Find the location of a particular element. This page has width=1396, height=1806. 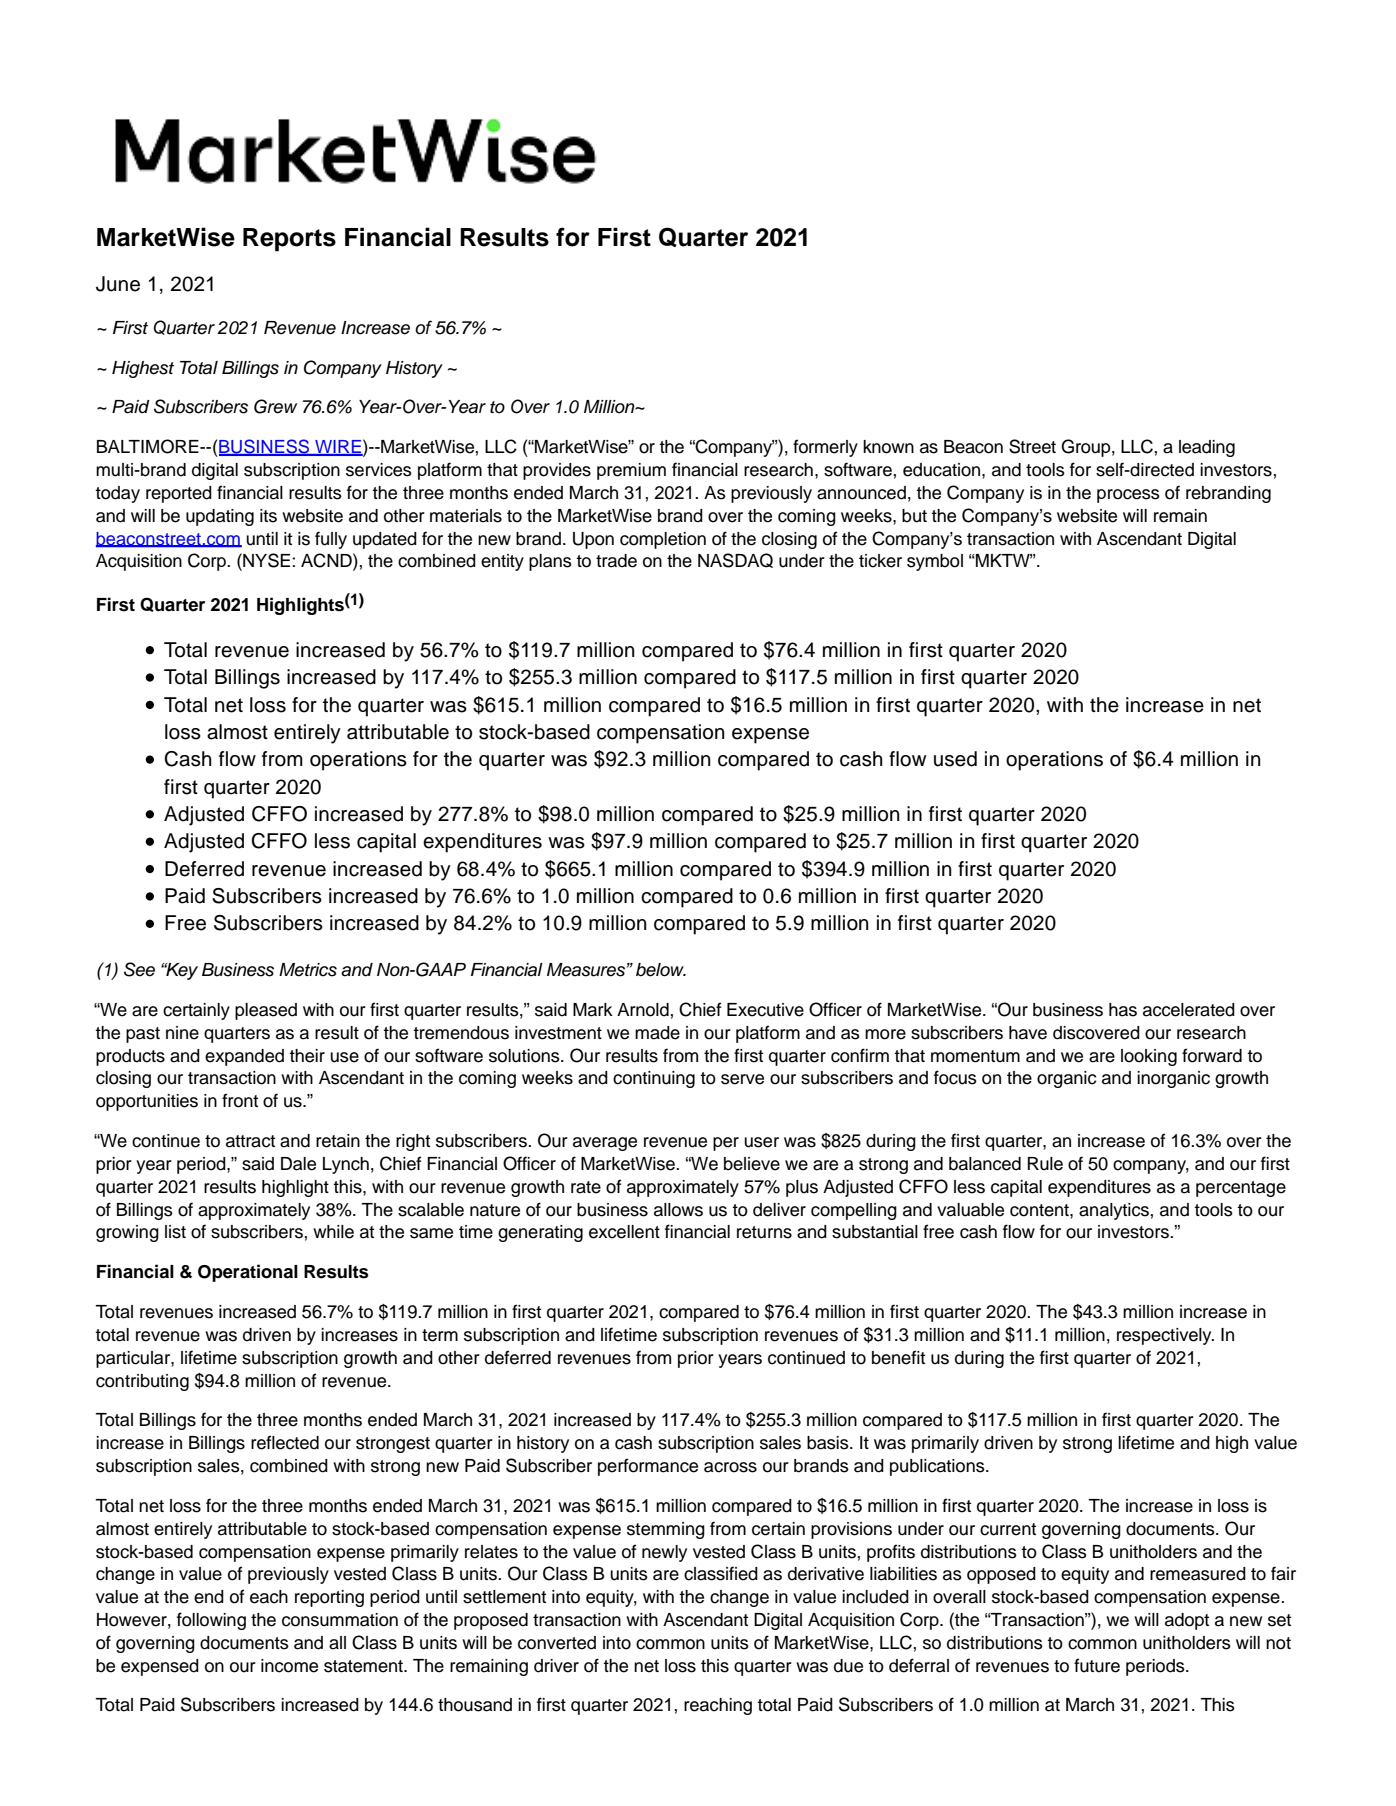

Reports is located at coordinates (289, 240).
